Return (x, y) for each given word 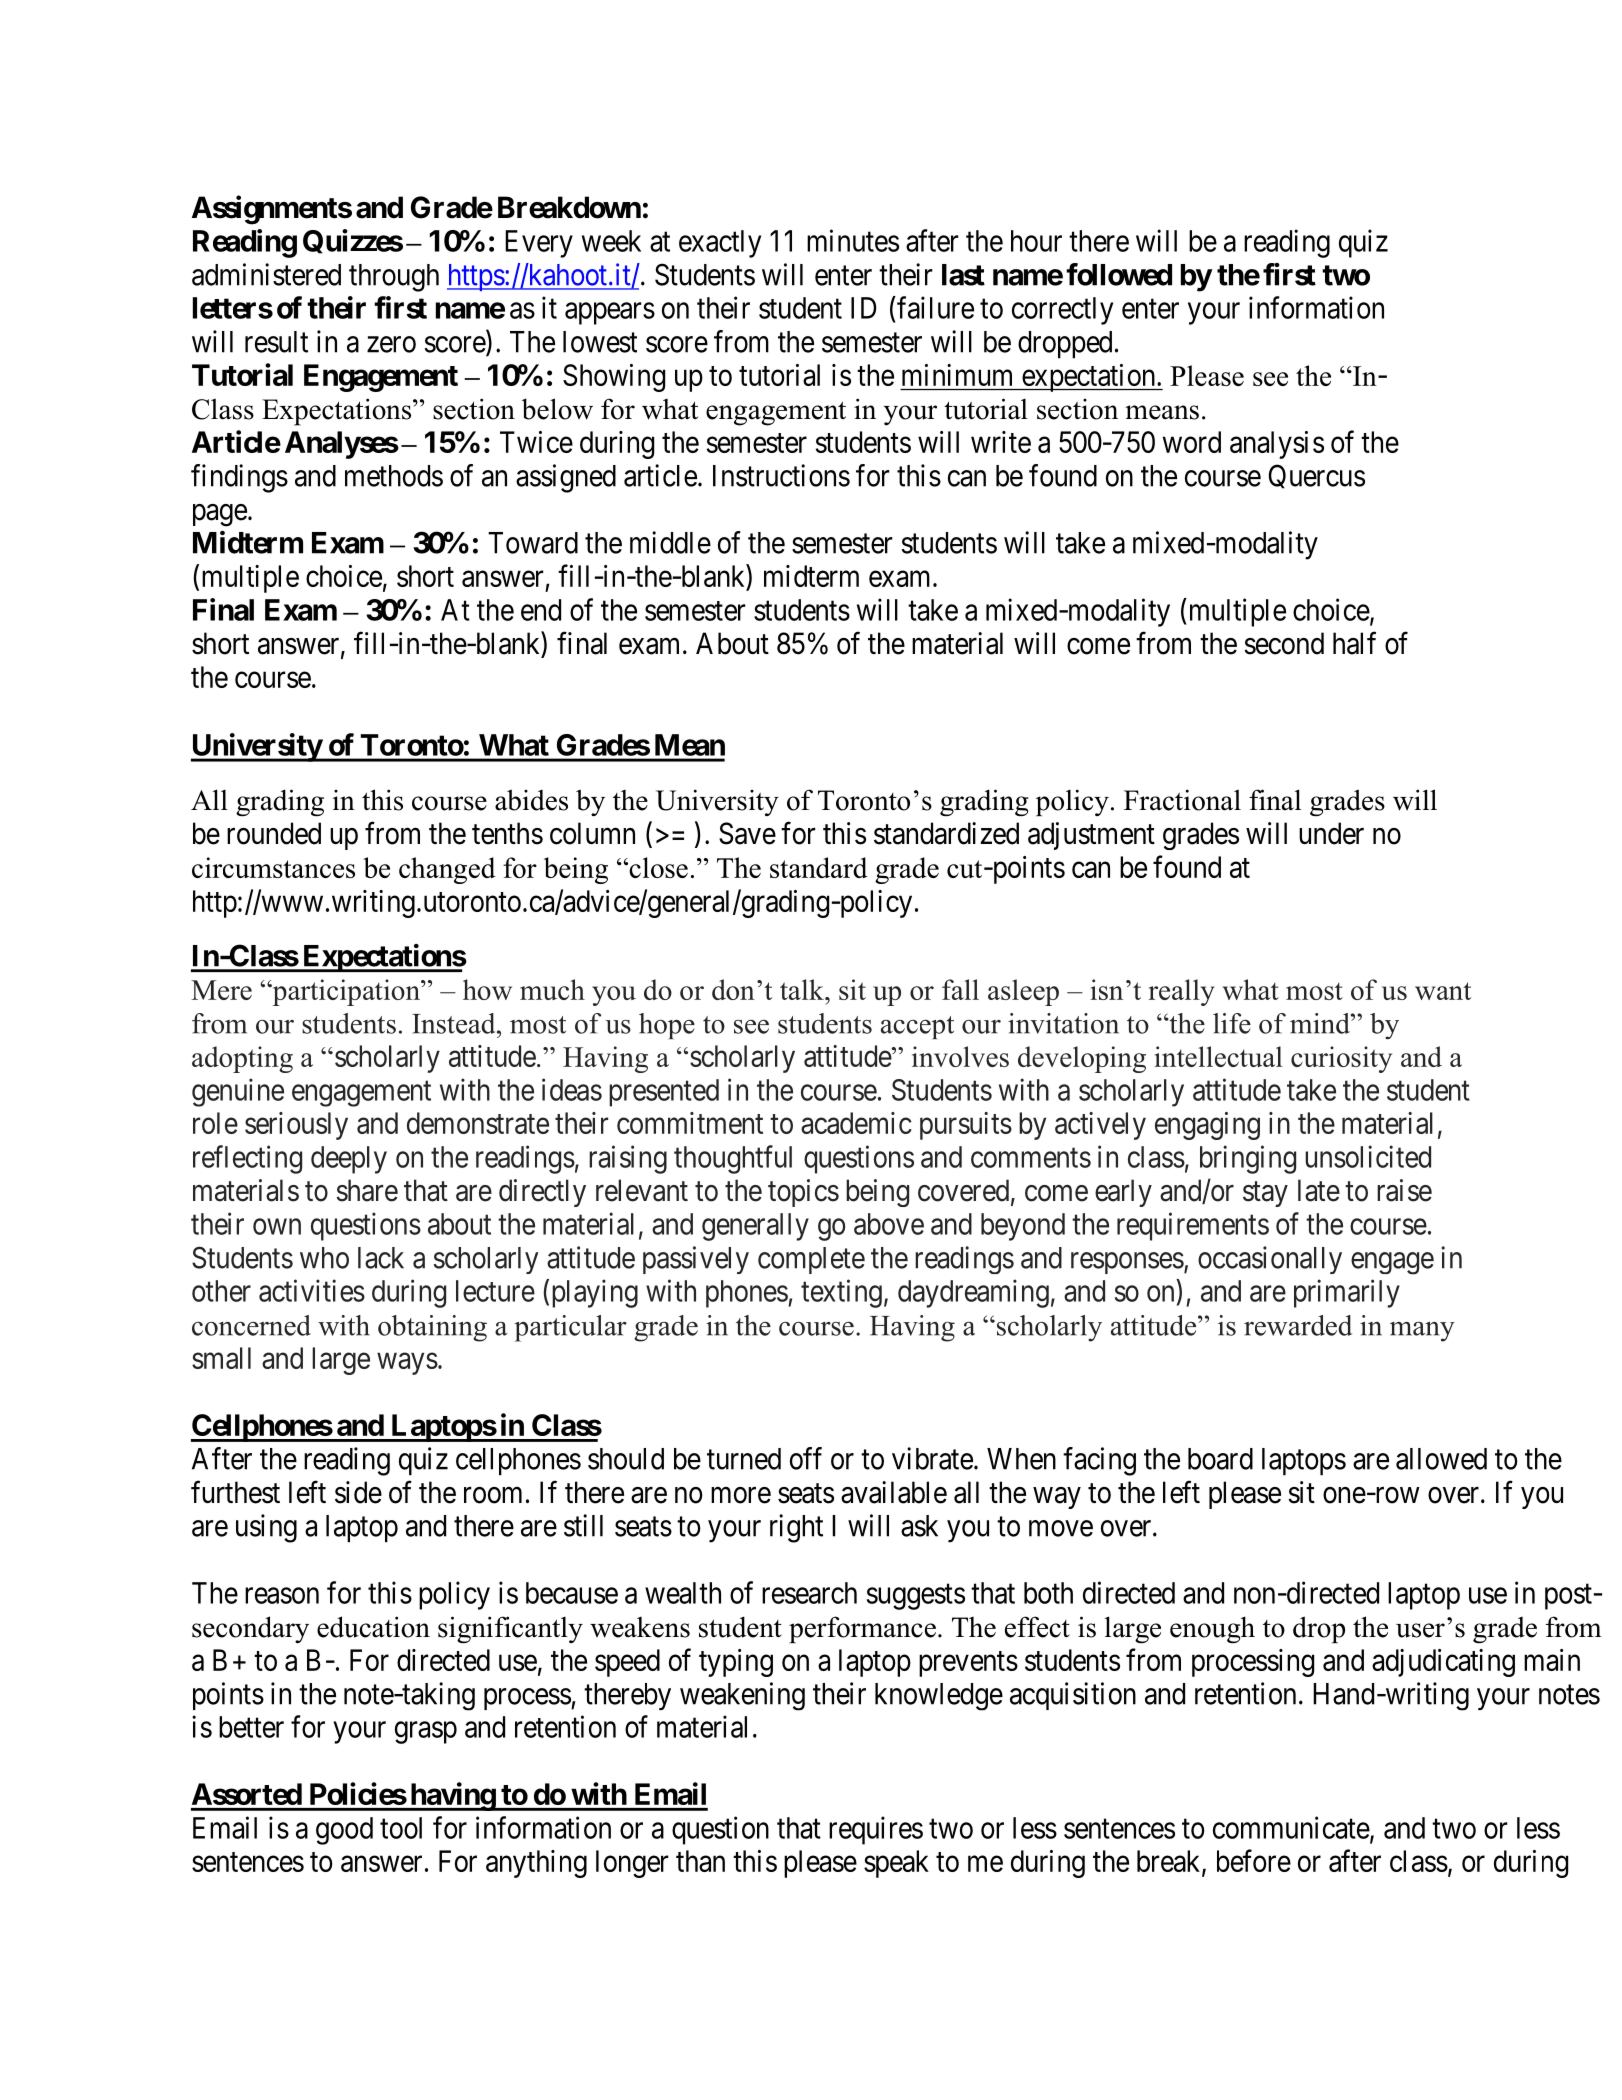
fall (960, 989)
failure (934, 307)
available (894, 1492)
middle (670, 542)
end (541, 610)
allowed (1441, 1459)
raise (1404, 1190)
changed (447, 870)
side (358, 1492)
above (889, 1224)
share (367, 1190)
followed (1119, 274)
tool (401, 1828)
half (1354, 643)
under (1331, 833)
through (394, 278)
